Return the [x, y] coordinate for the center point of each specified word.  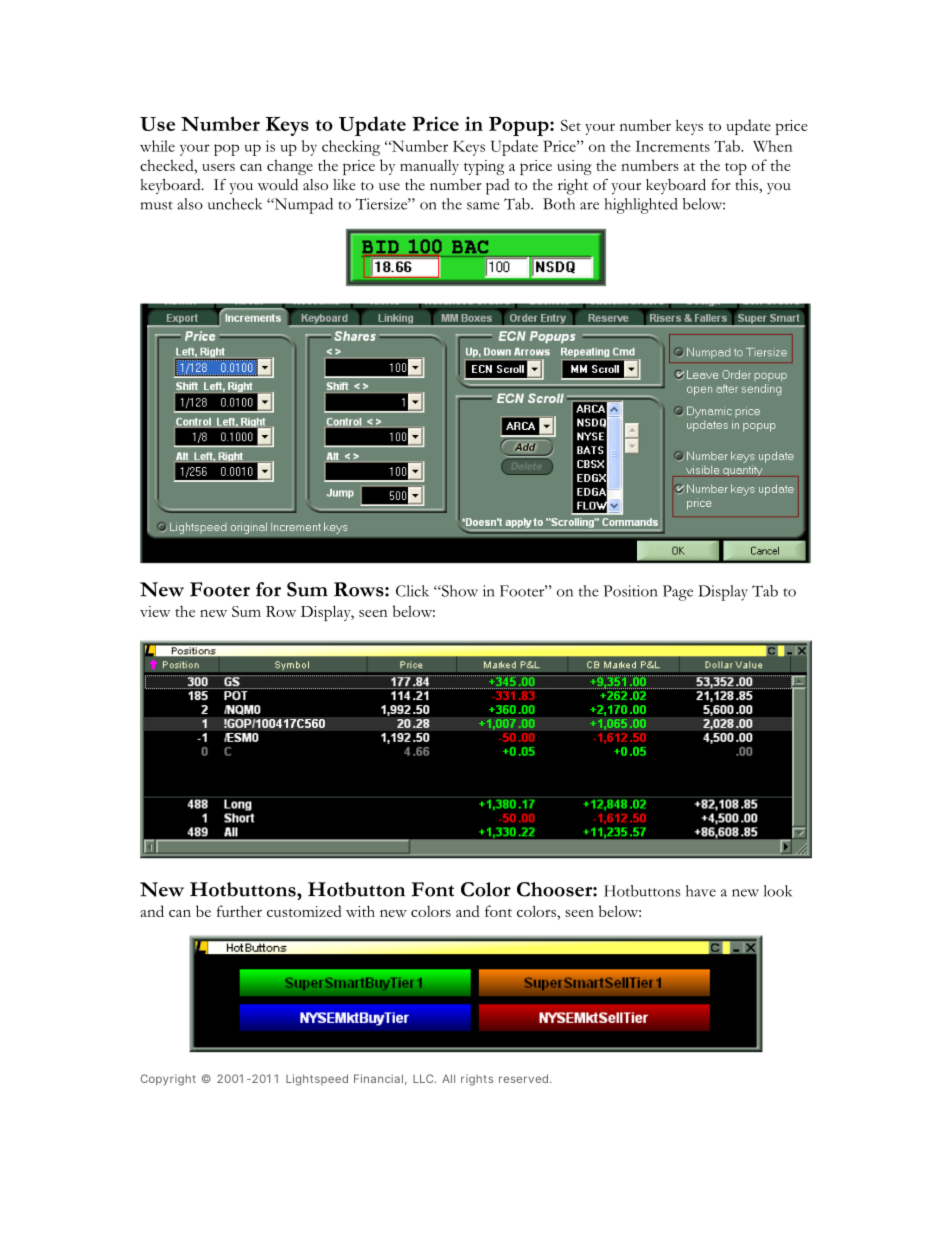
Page [678, 593]
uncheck [235, 204]
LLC [423, 1078]
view [155, 611]
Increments [672, 146]
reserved [523, 1078]
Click [412, 591]
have [701, 891]
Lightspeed [317, 1080]
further [239, 911]
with [360, 911]
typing [484, 167]
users [218, 167]
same [483, 206]
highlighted [641, 206]
